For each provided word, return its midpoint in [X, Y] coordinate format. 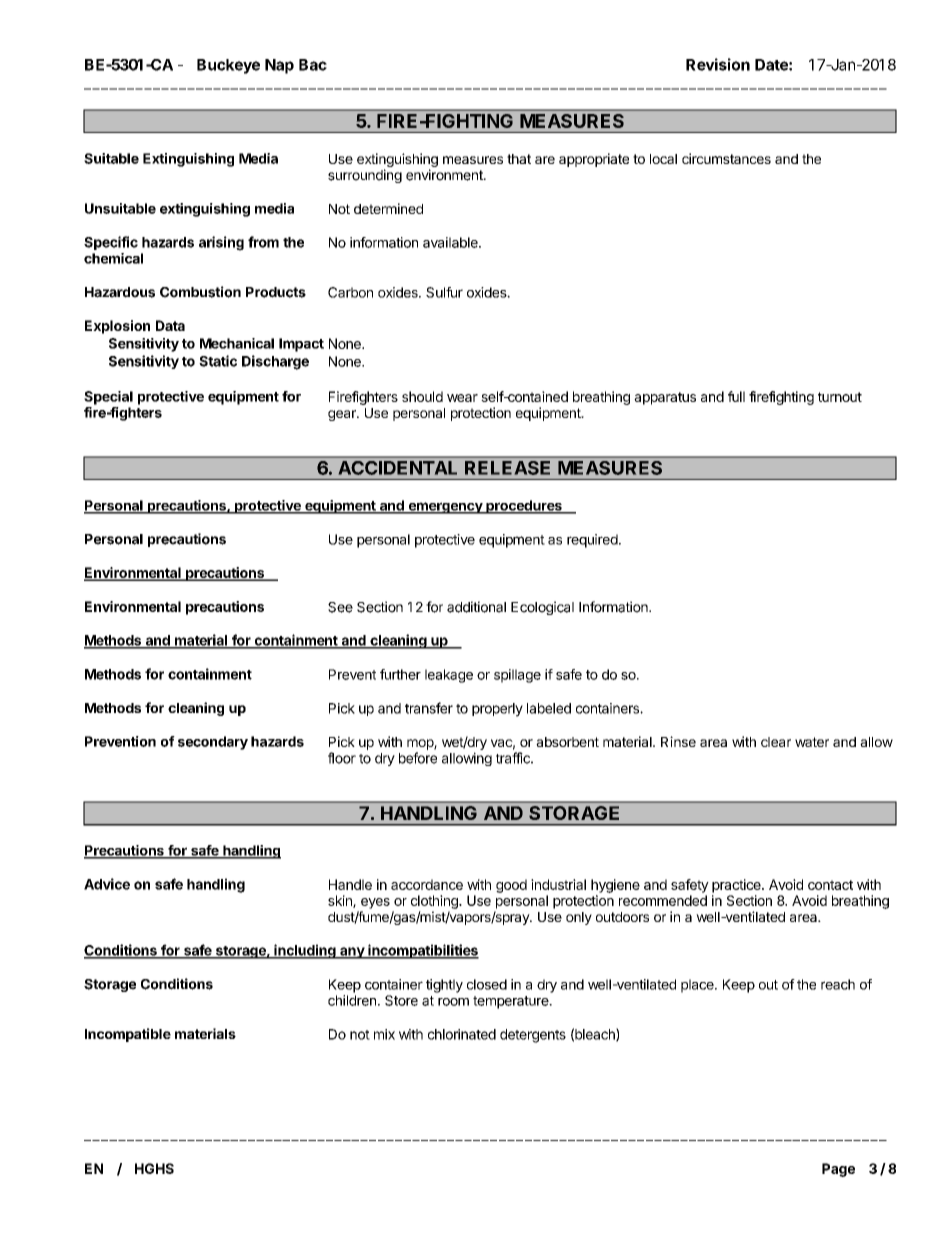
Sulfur [444, 292]
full [736, 396]
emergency [445, 508]
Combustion [200, 292]
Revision [718, 64]
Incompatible [128, 1035]
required [592, 541]
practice [737, 886]
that [519, 159]
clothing [435, 902]
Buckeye [228, 66]
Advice [107, 884]
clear [776, 742]
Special [108, 398]
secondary [213, 743]
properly [497, 710]
